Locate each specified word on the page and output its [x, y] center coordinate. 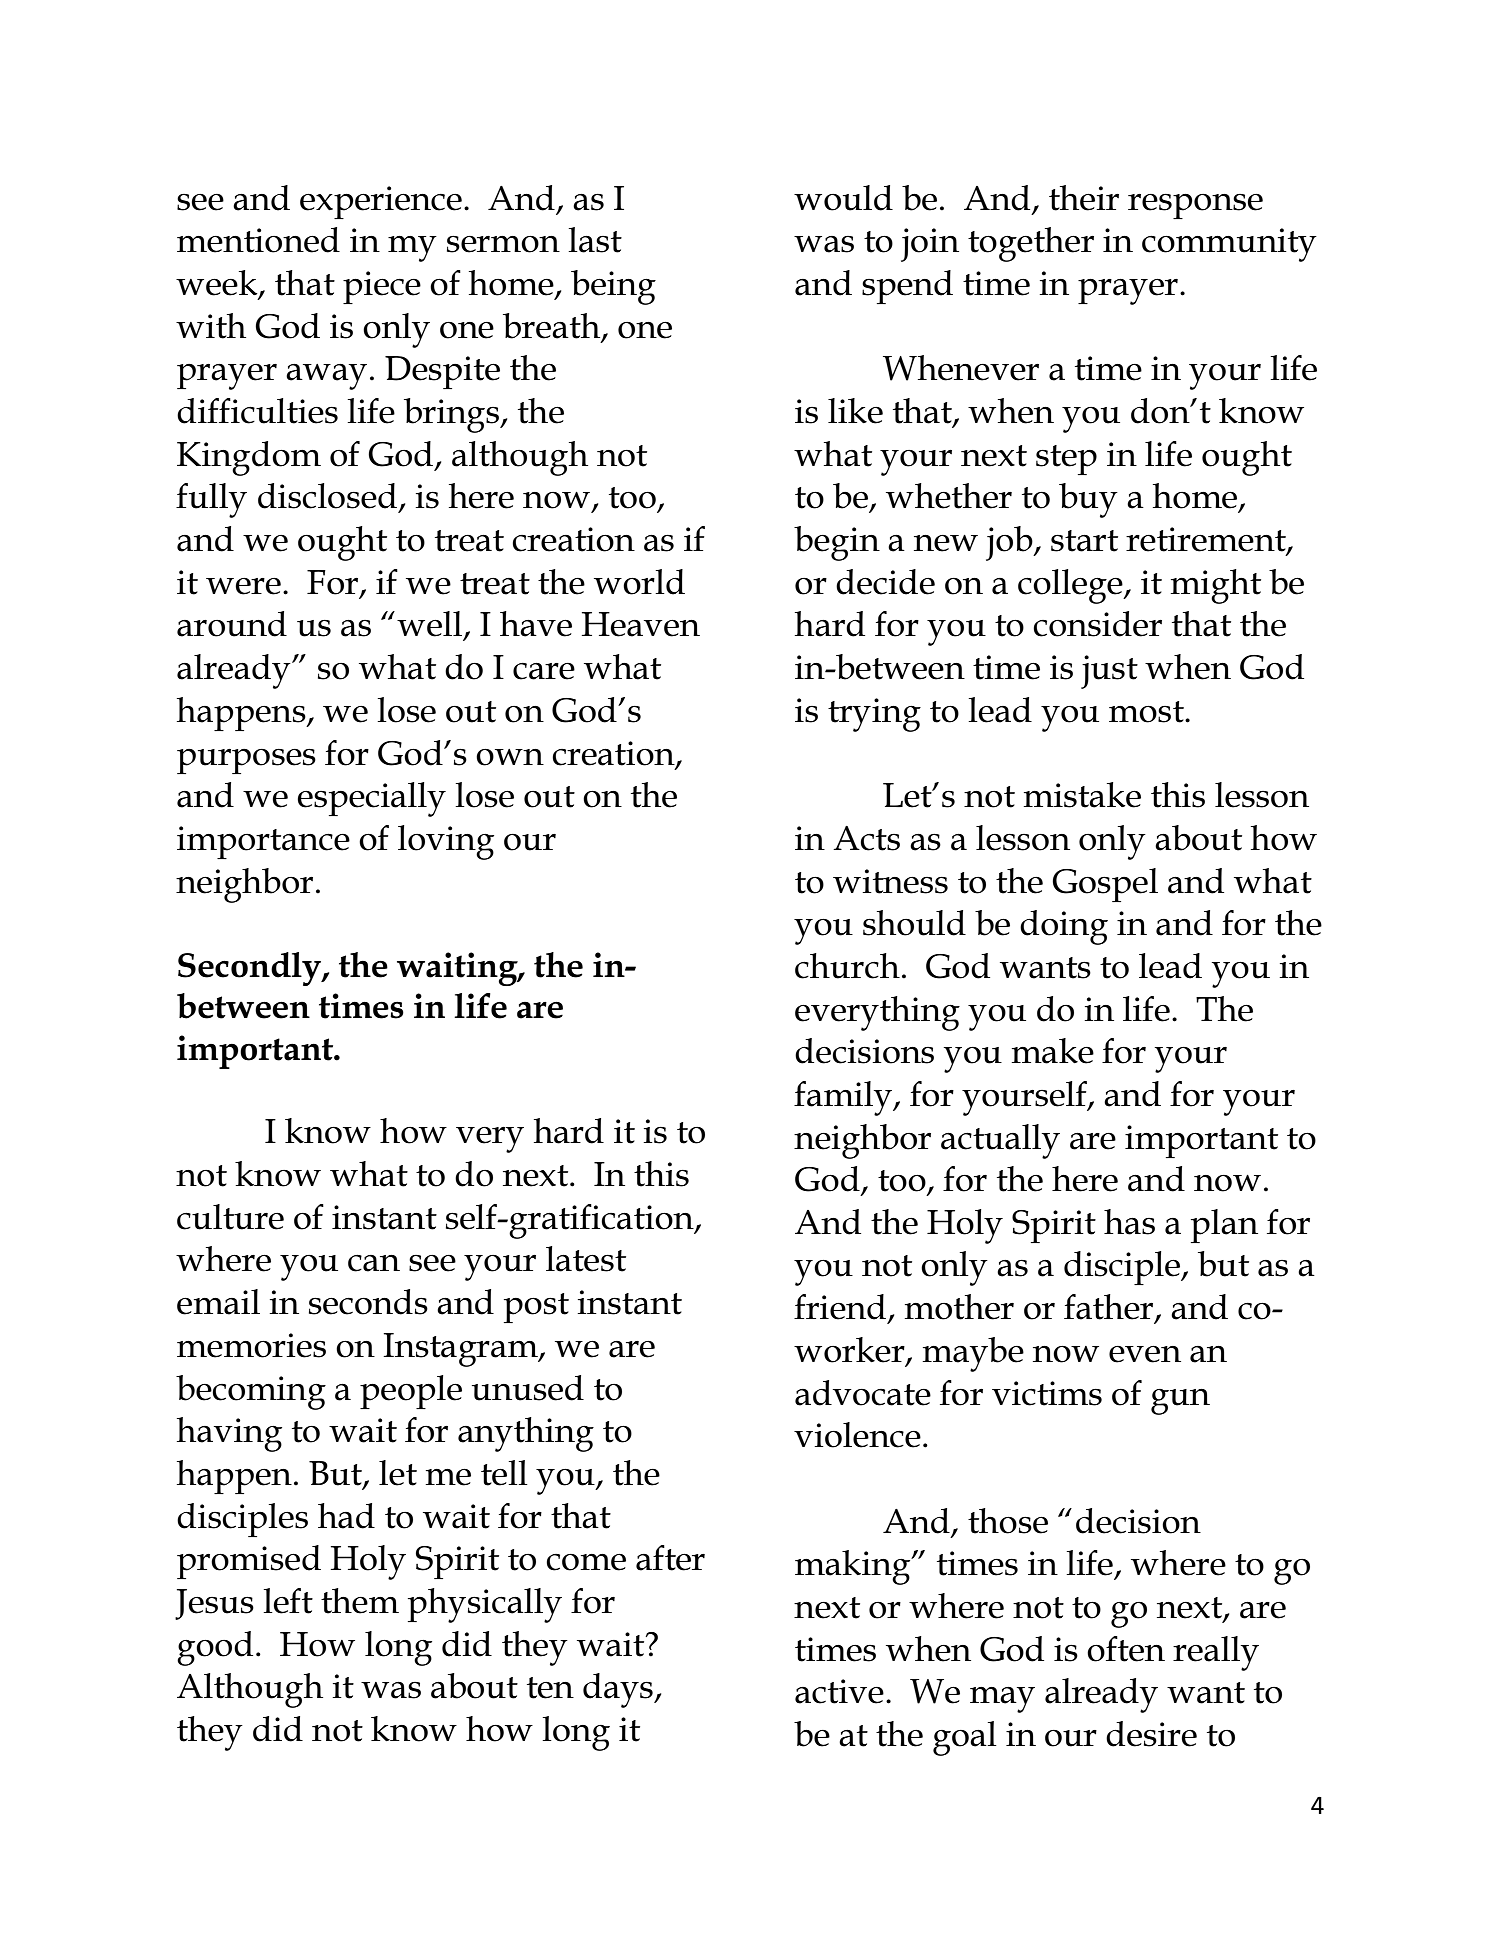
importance [263, 842]
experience [381, 202]
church [847, 966]
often [1126, 1649]
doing [1064, 927]
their [1084, 198]
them [360, 1601]
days [619, 1690]
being [613, 287]
